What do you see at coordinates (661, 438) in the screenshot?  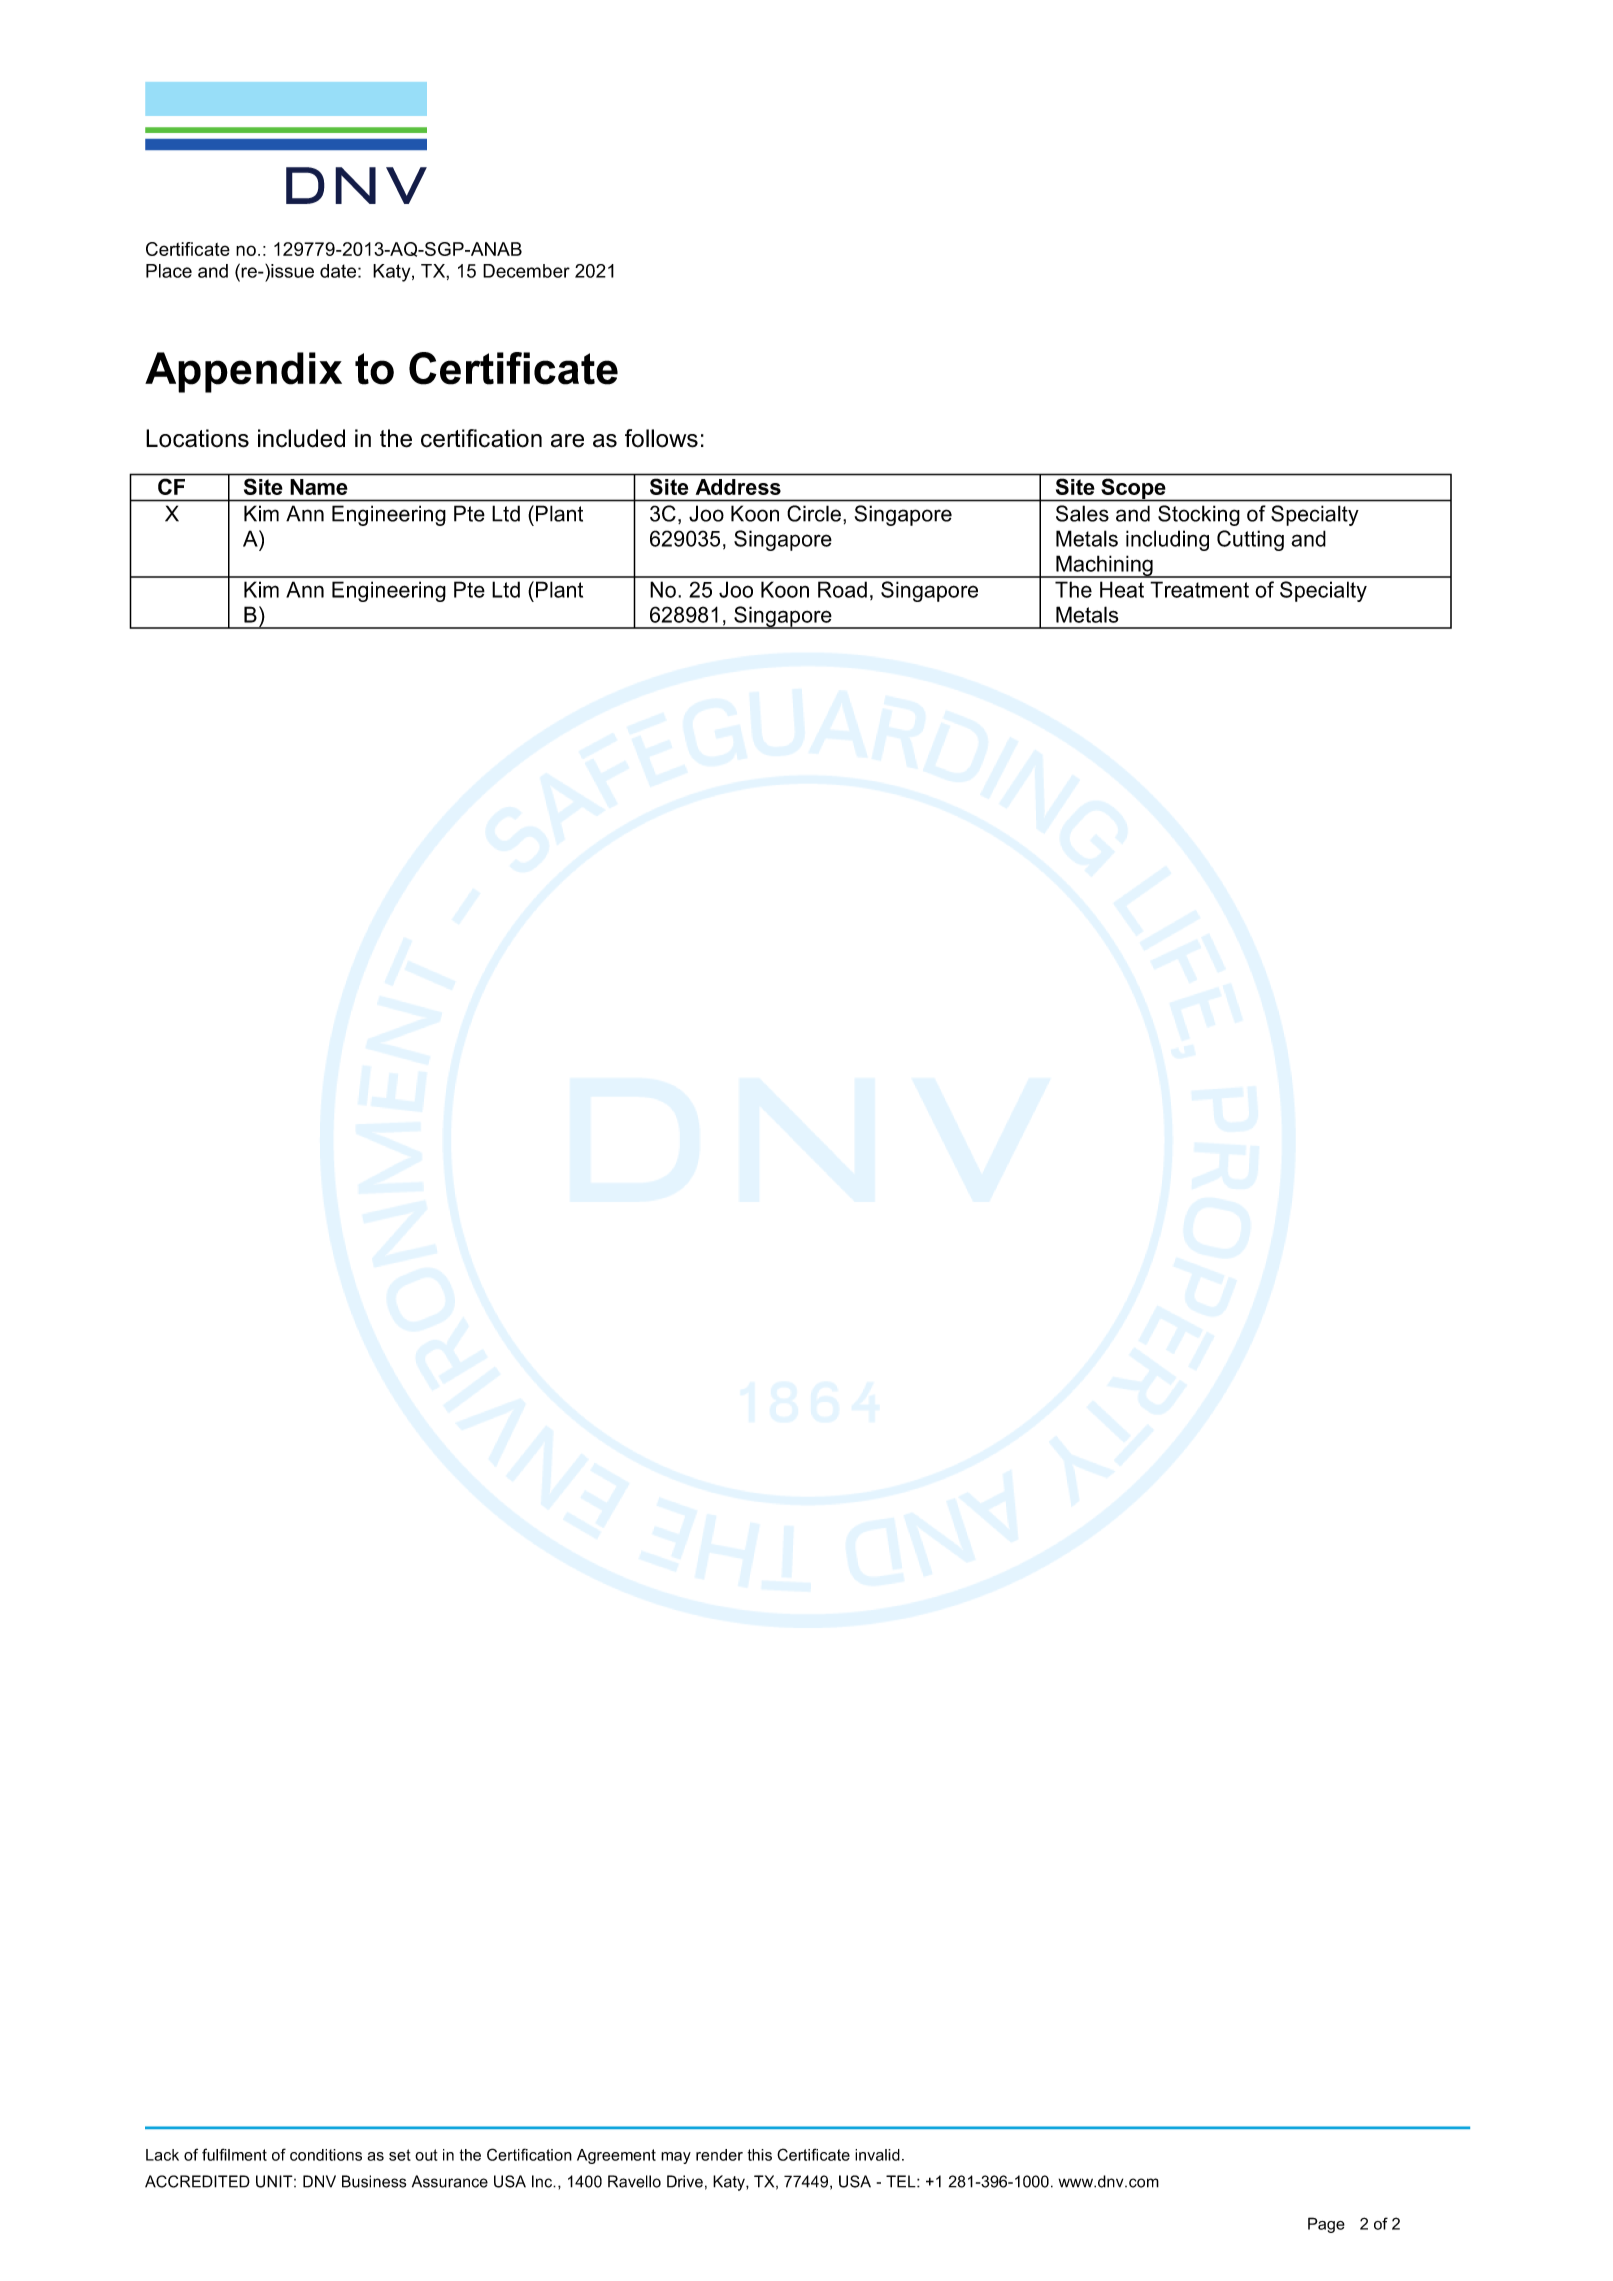 I see `follows` at bounding box center [661, 438].
